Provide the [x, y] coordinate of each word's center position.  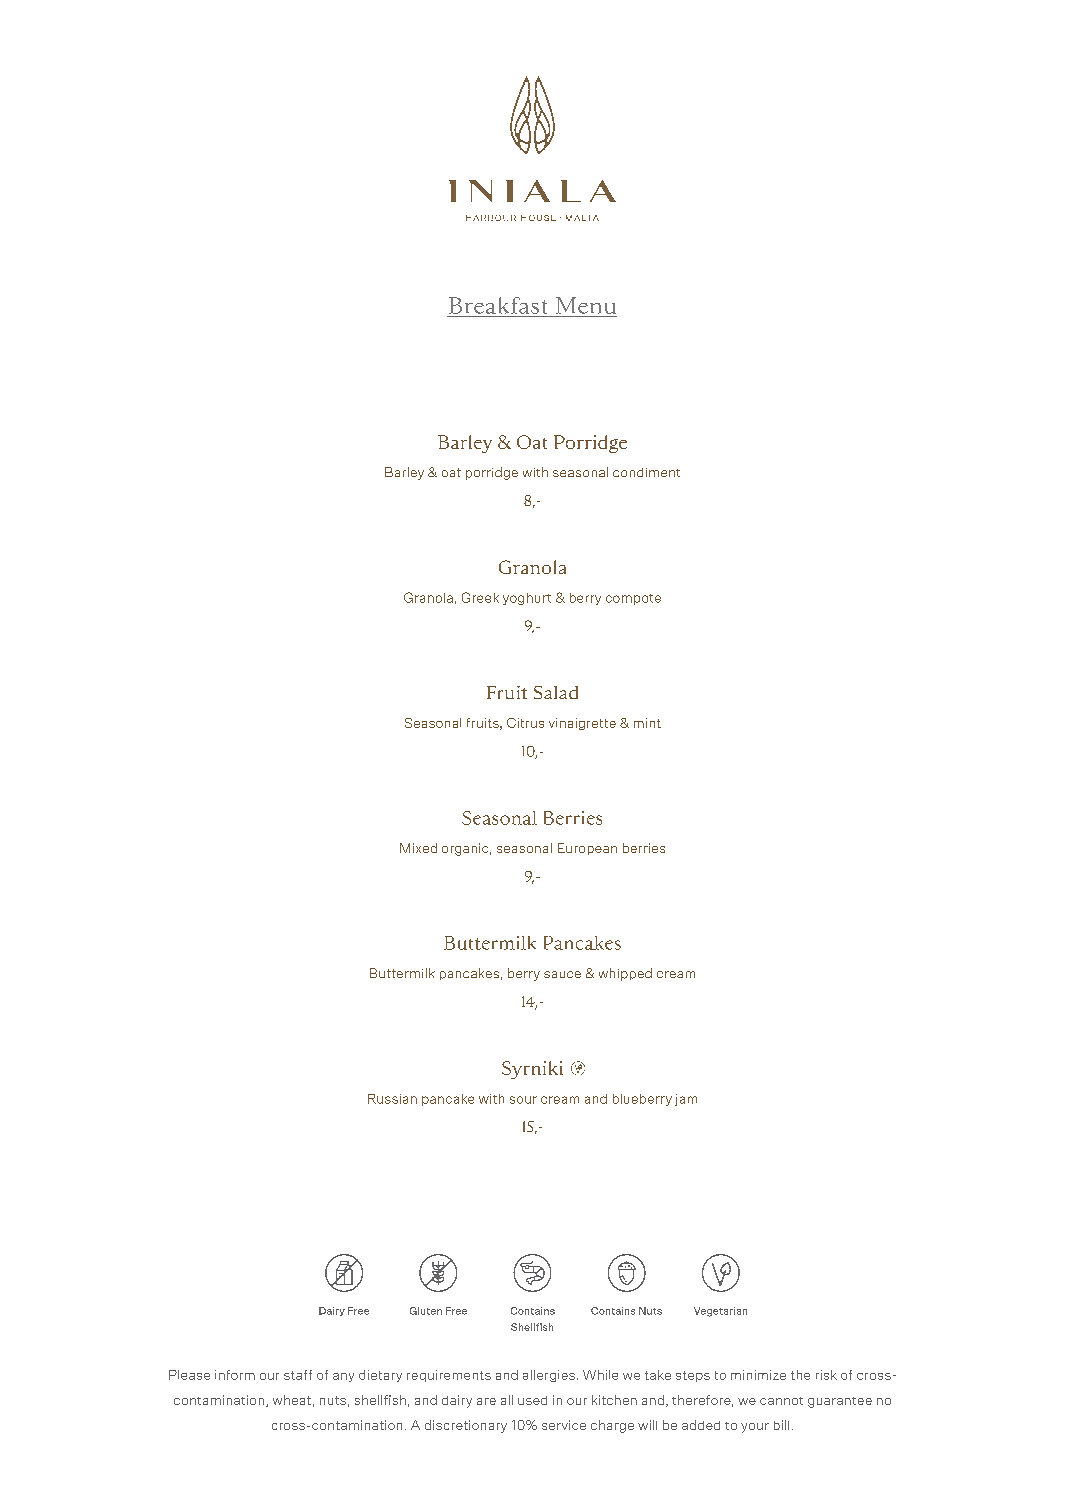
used [532, 1400]
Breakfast [498, 305]
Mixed [418, 848]
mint [647, 723]
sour [523, 1100]
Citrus [525, 723]
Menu [586, 305]
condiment [646, 472]
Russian [392, 1099]
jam [686, 1100]
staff [298, 1375]
